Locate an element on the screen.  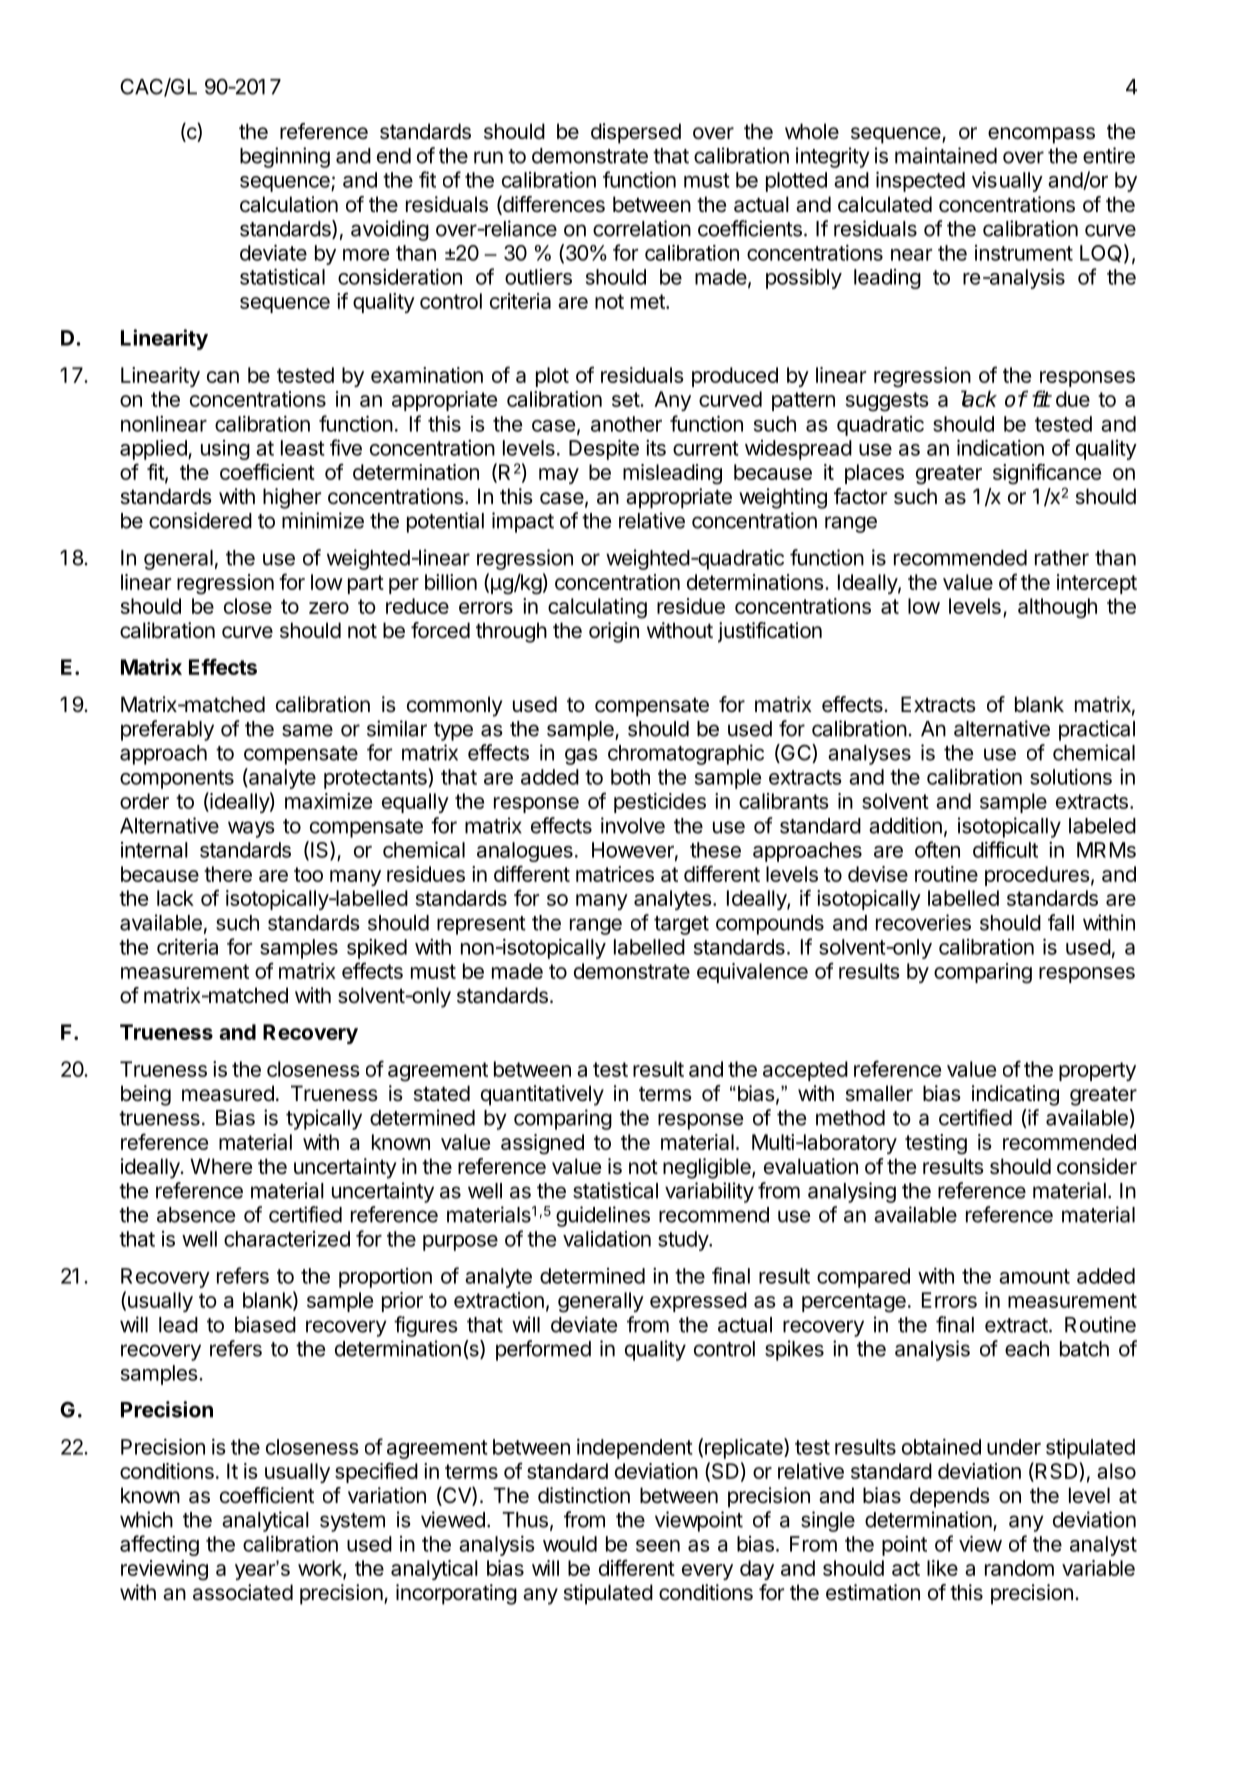
there is located at coordinates (228, 874).
